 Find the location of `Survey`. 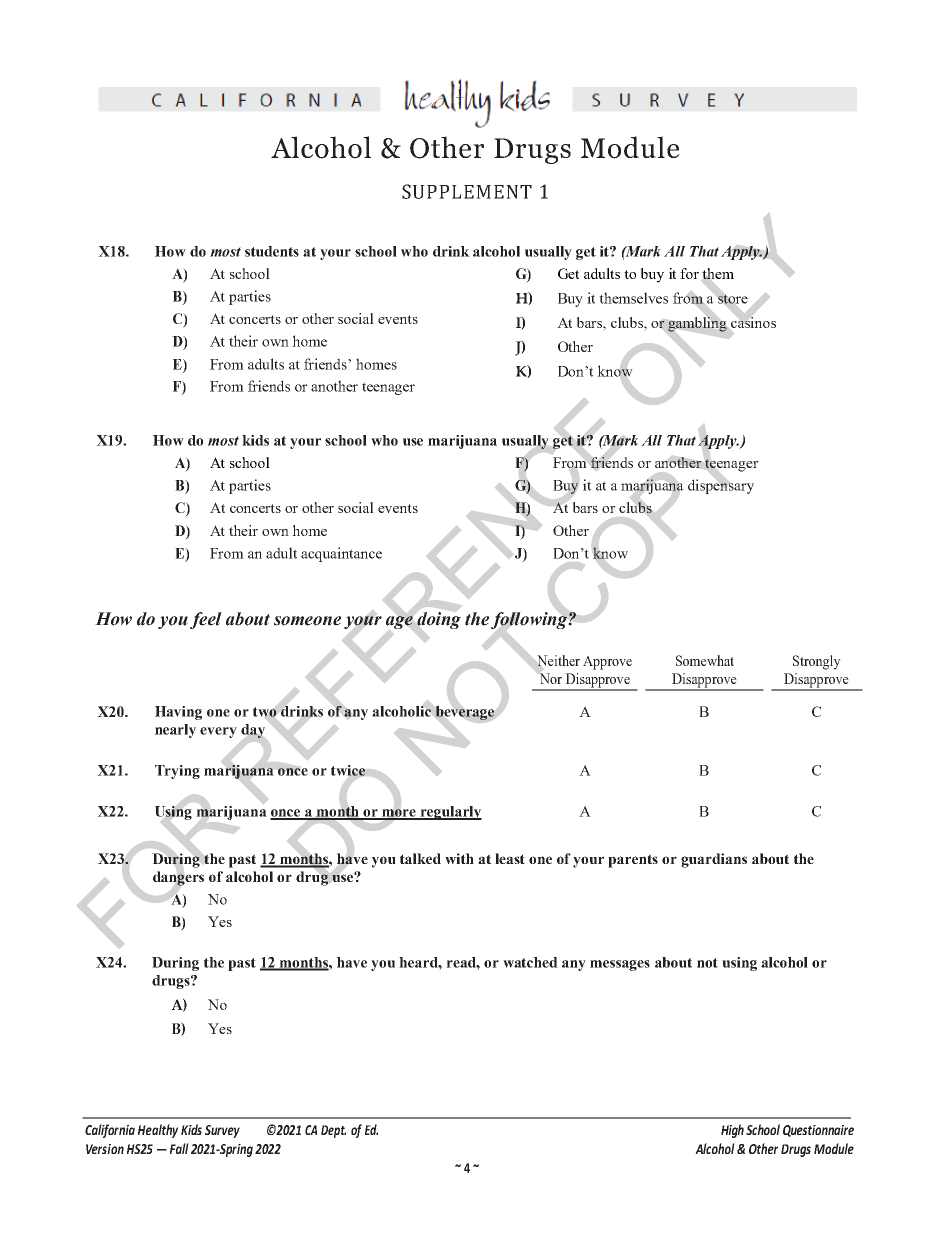

Survey is located at coordinates (222, 1131).
